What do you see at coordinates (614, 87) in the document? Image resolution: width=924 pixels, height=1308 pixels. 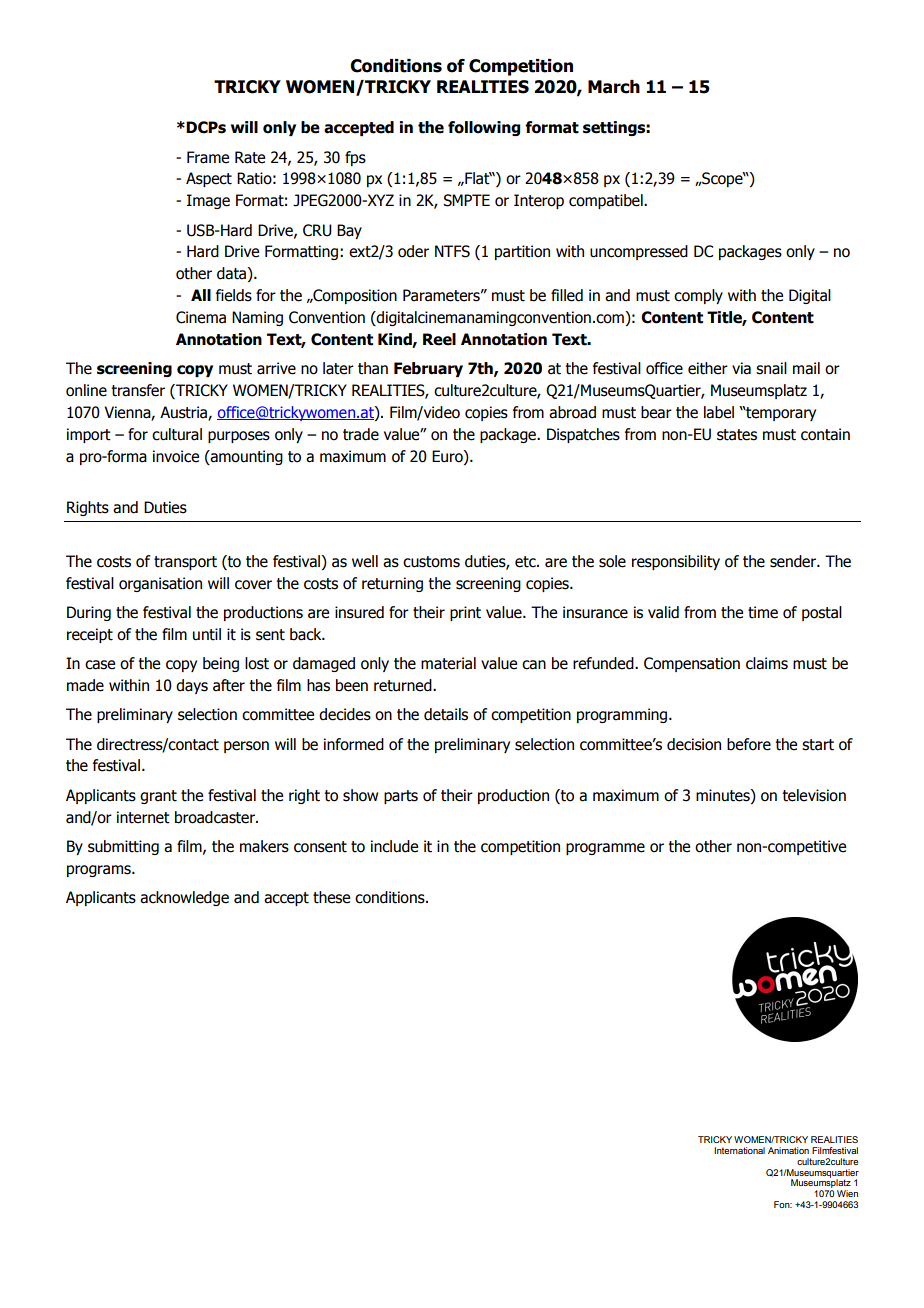 I see `March` at bounding box center [614, 87].
